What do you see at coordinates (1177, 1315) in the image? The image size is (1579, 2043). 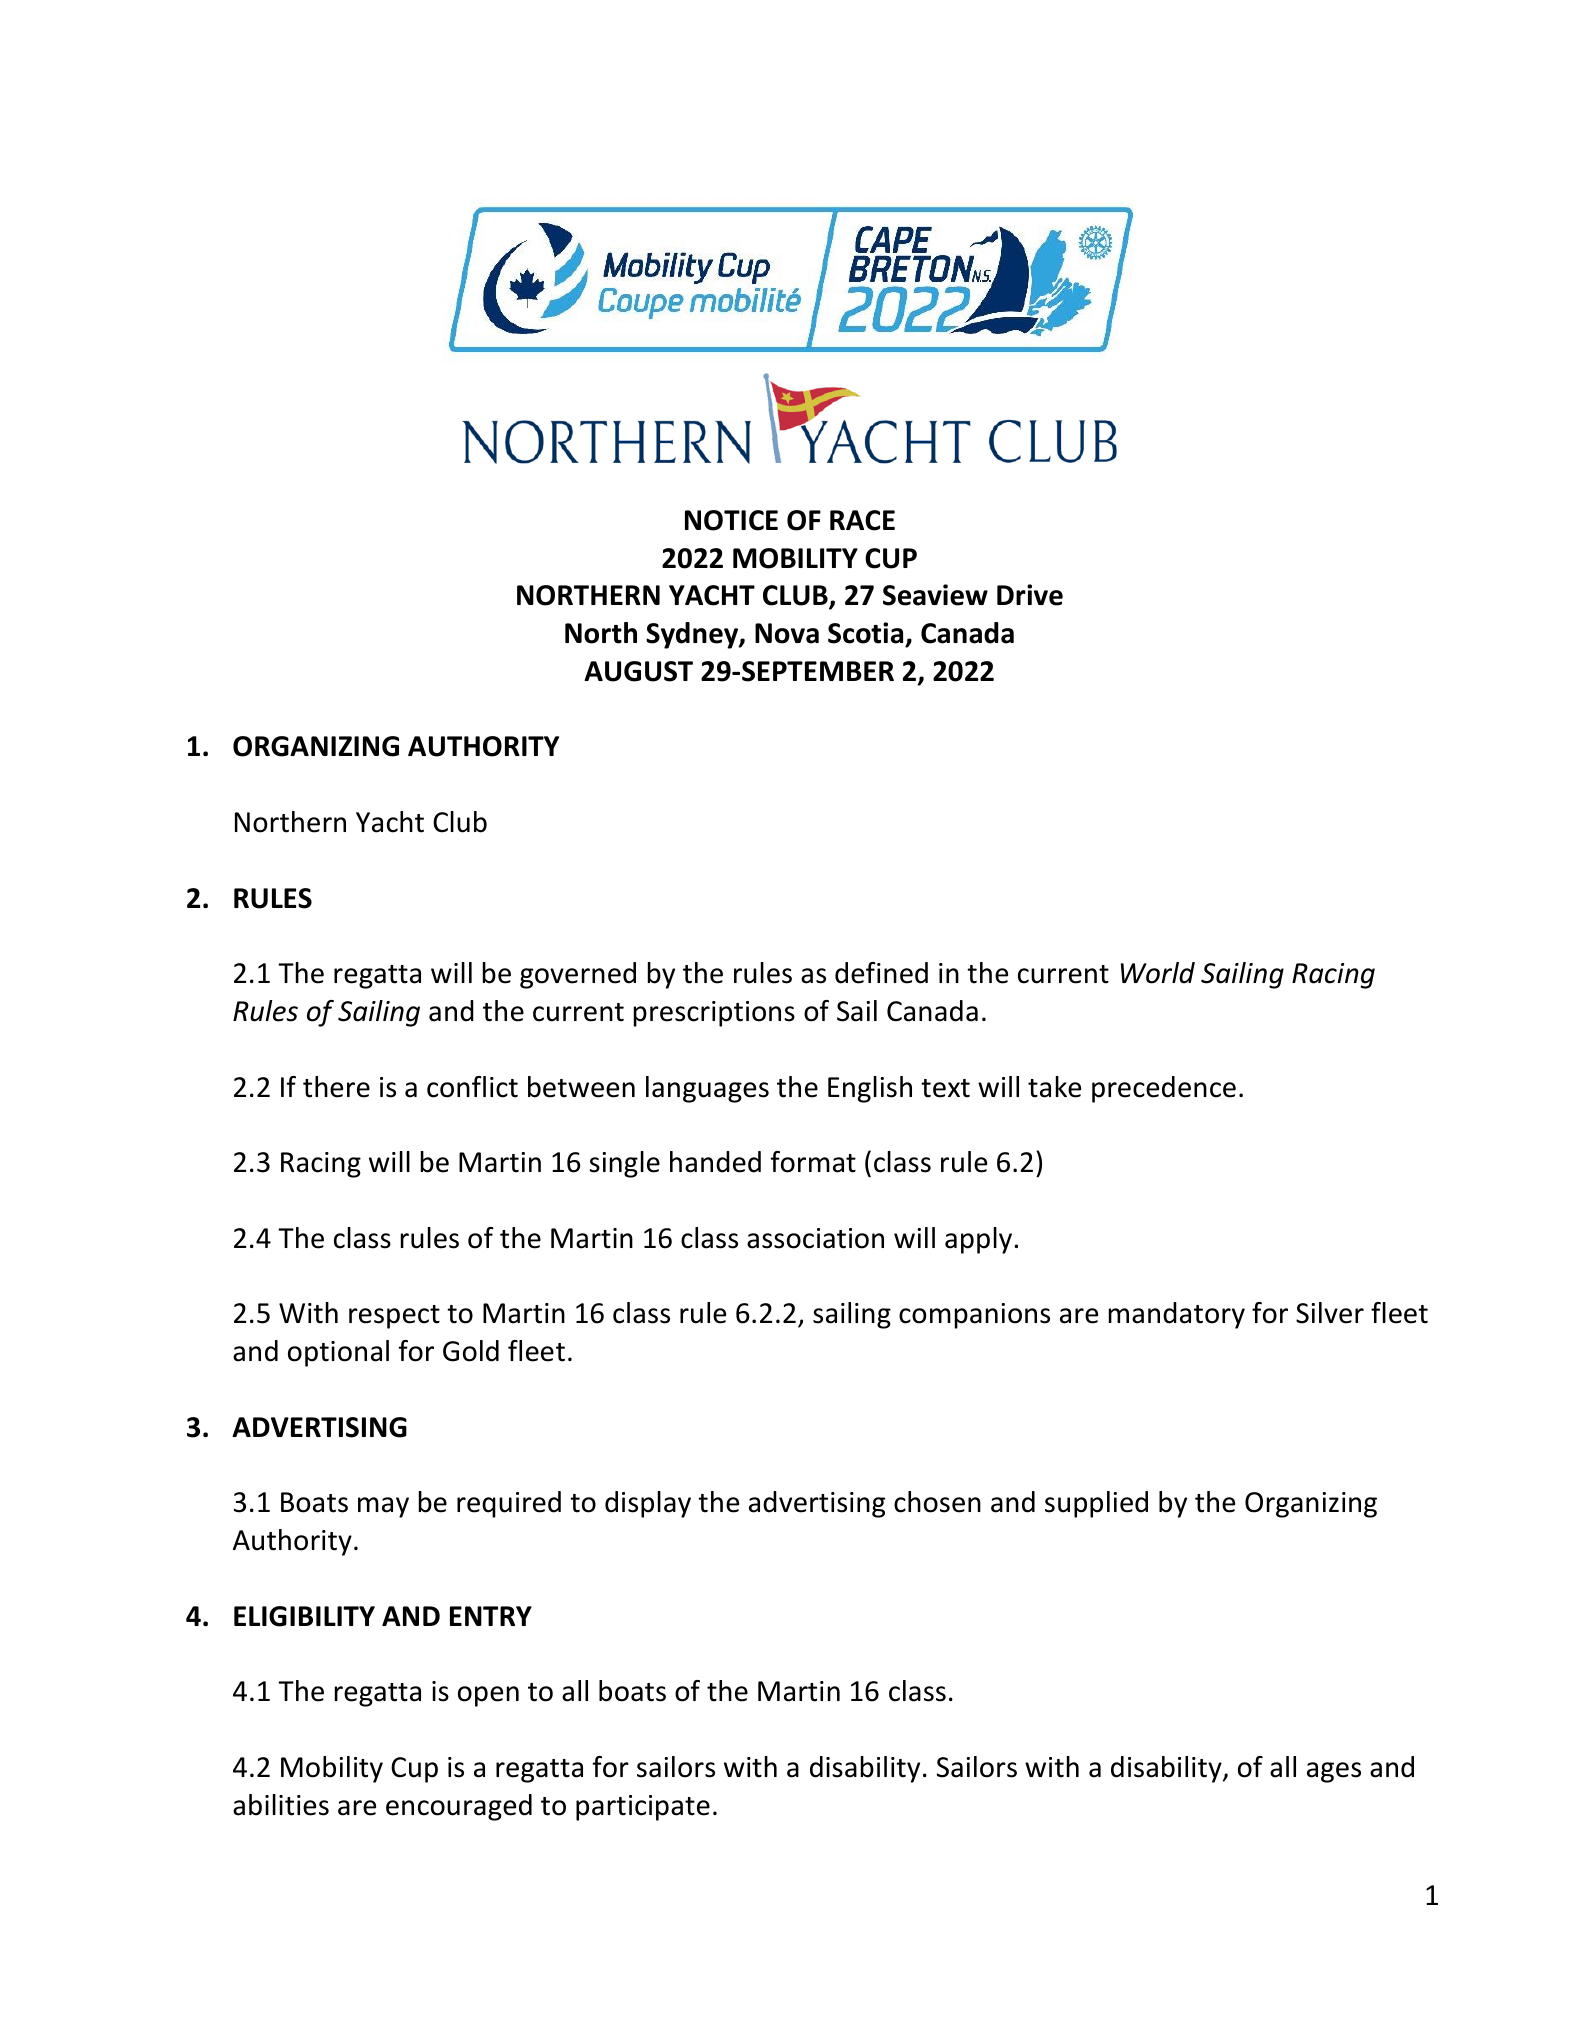 I see `mandatory` at bounding box center [1177, 1315].
